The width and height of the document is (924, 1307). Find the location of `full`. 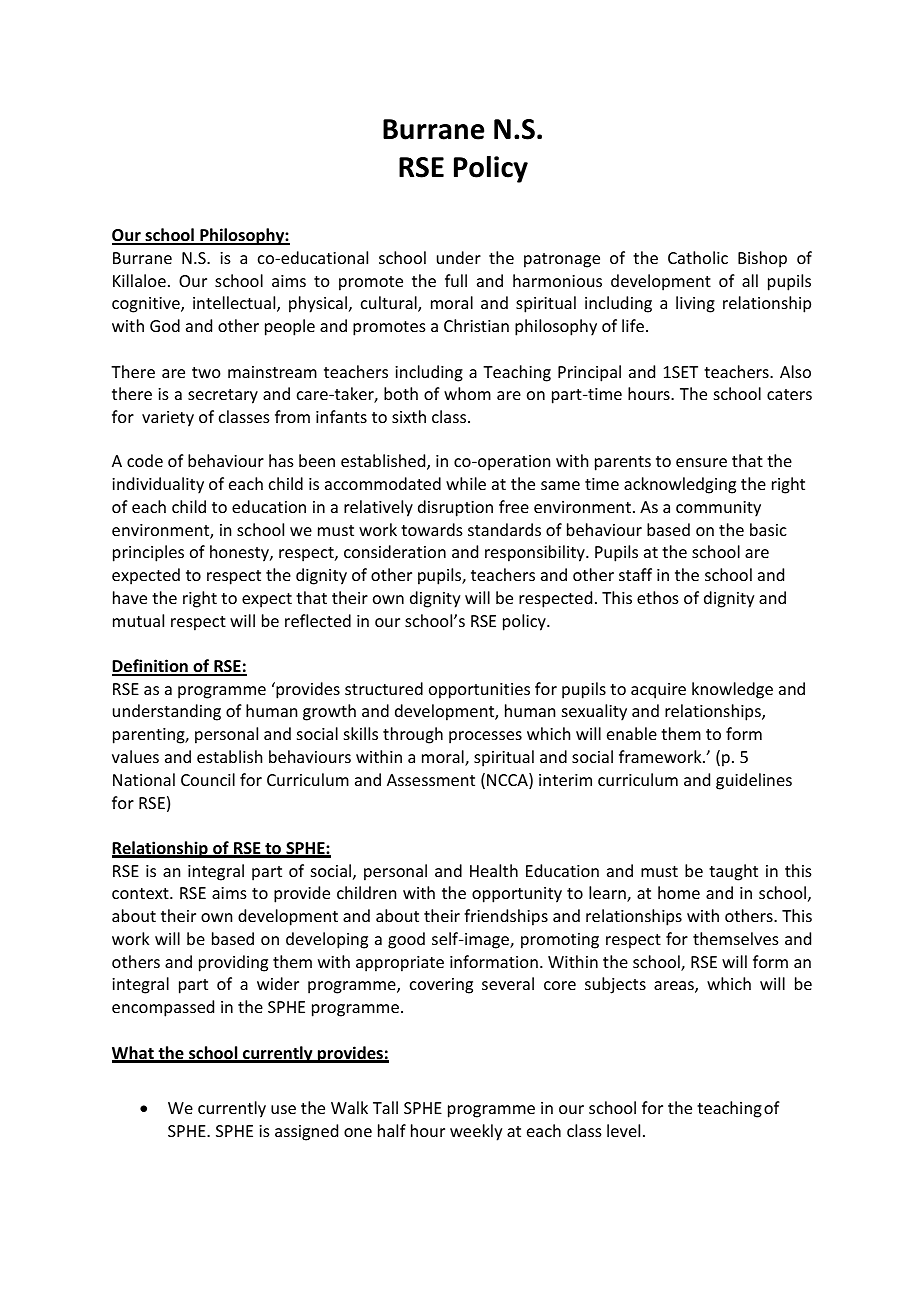

full is located at coordinates (456, 280).
